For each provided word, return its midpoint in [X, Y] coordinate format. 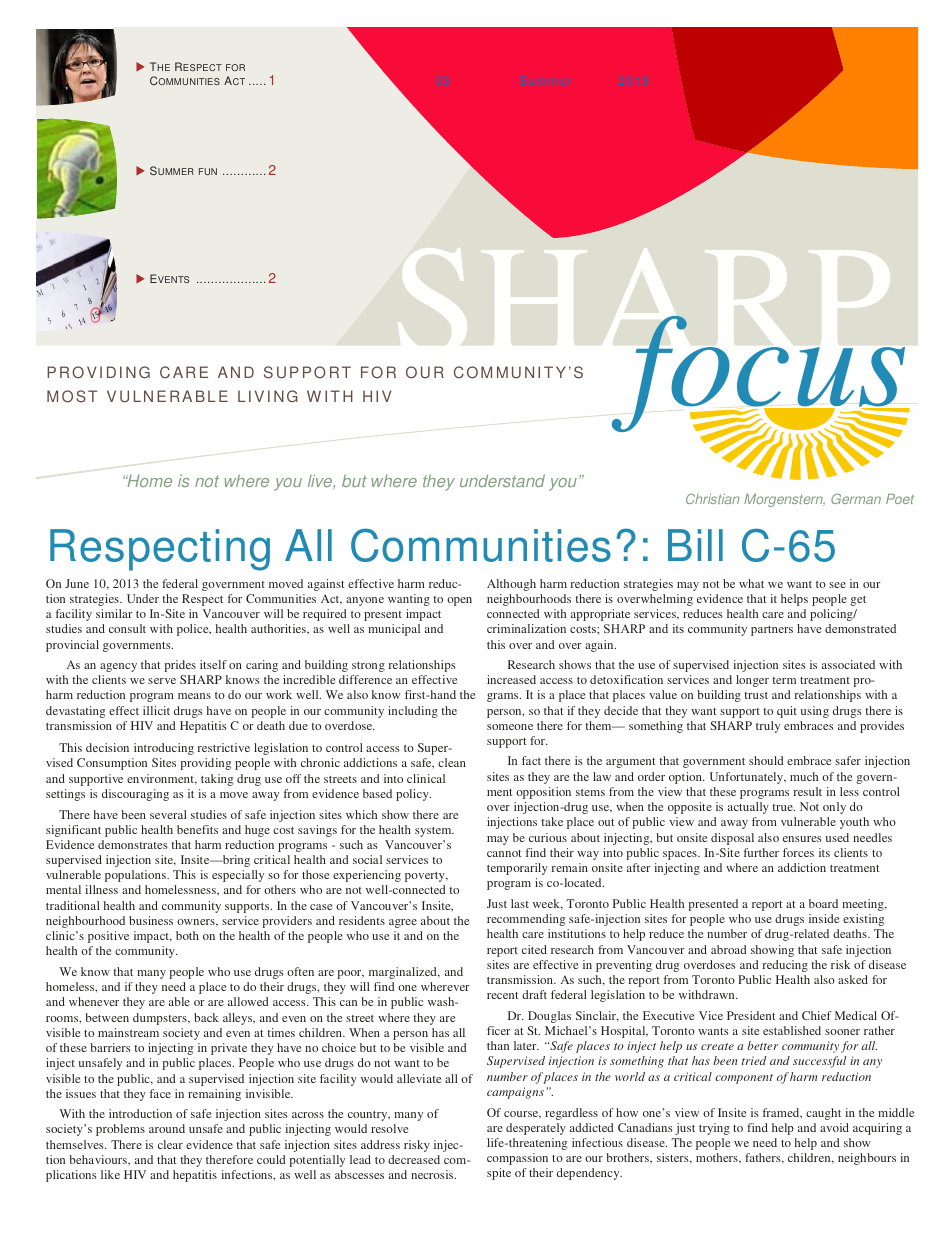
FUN [208, 171]
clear [170, 1144]
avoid [834, 1127]
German [856, 498]
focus [760, 375]
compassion [517, 1159]
